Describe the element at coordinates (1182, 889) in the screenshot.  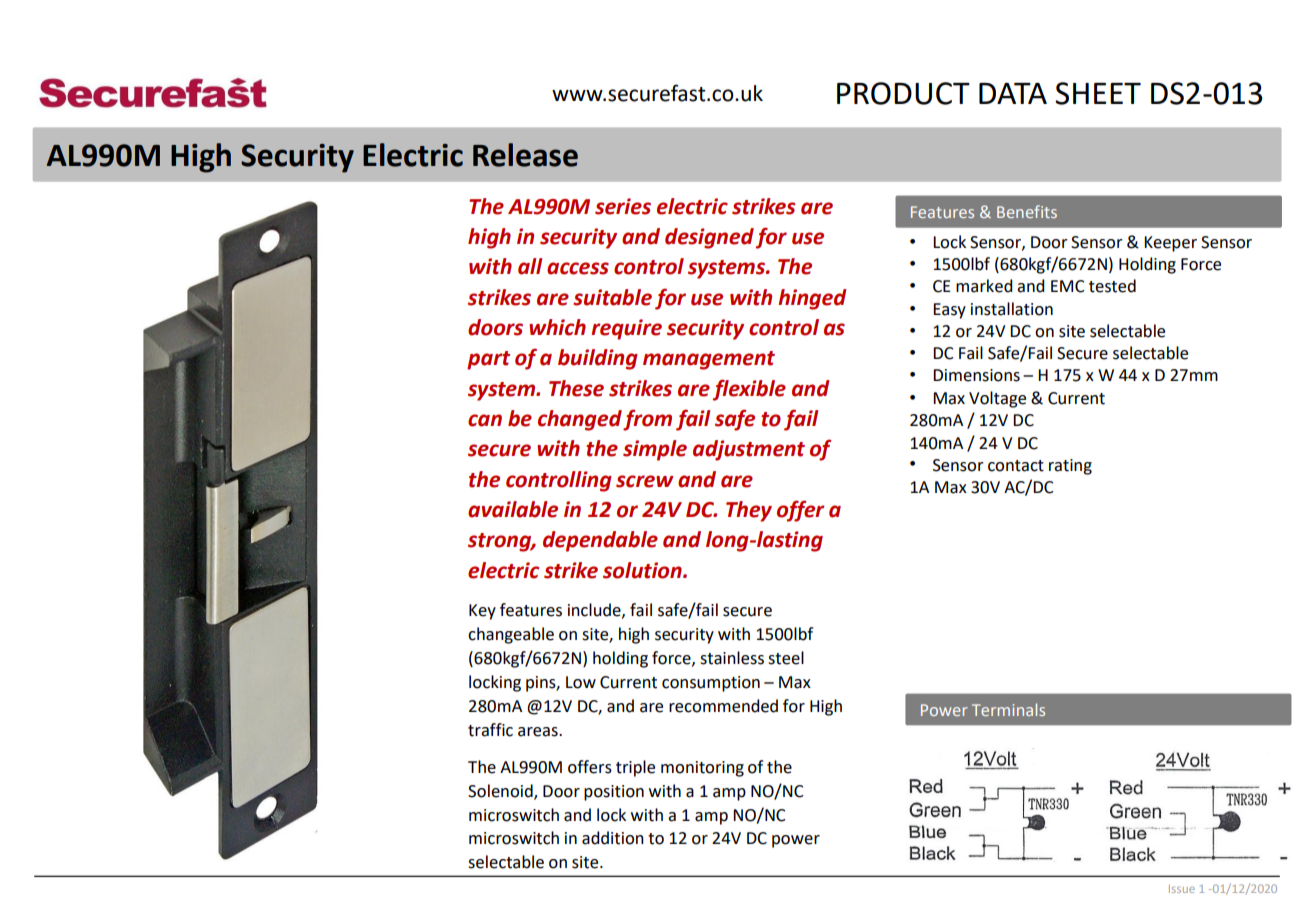
I see `Issue` at that location.
